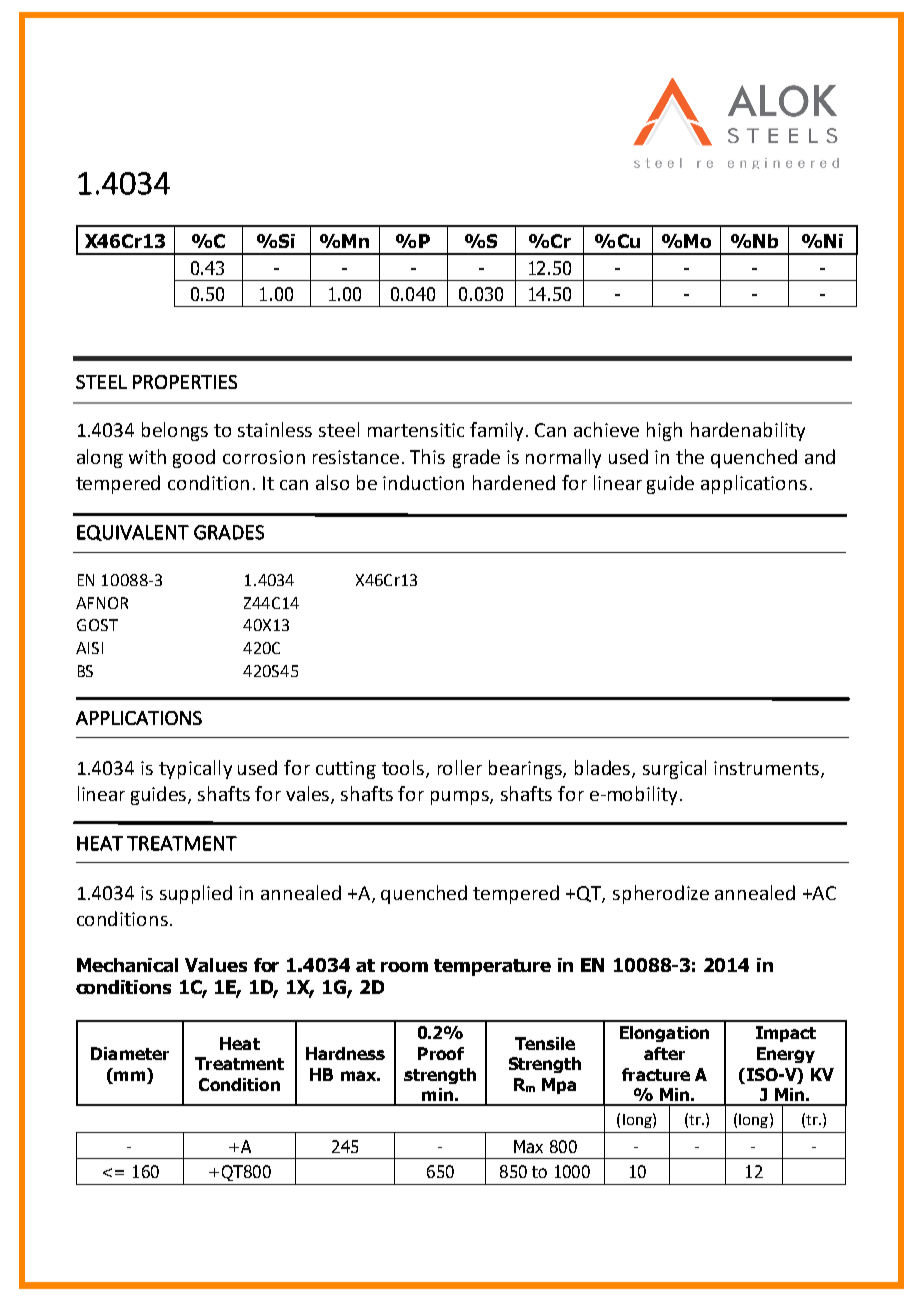 The width and height of the document is (924, 1308). Describe the element at coordinates (460, 767) in the document. I see `roller` at that location.
